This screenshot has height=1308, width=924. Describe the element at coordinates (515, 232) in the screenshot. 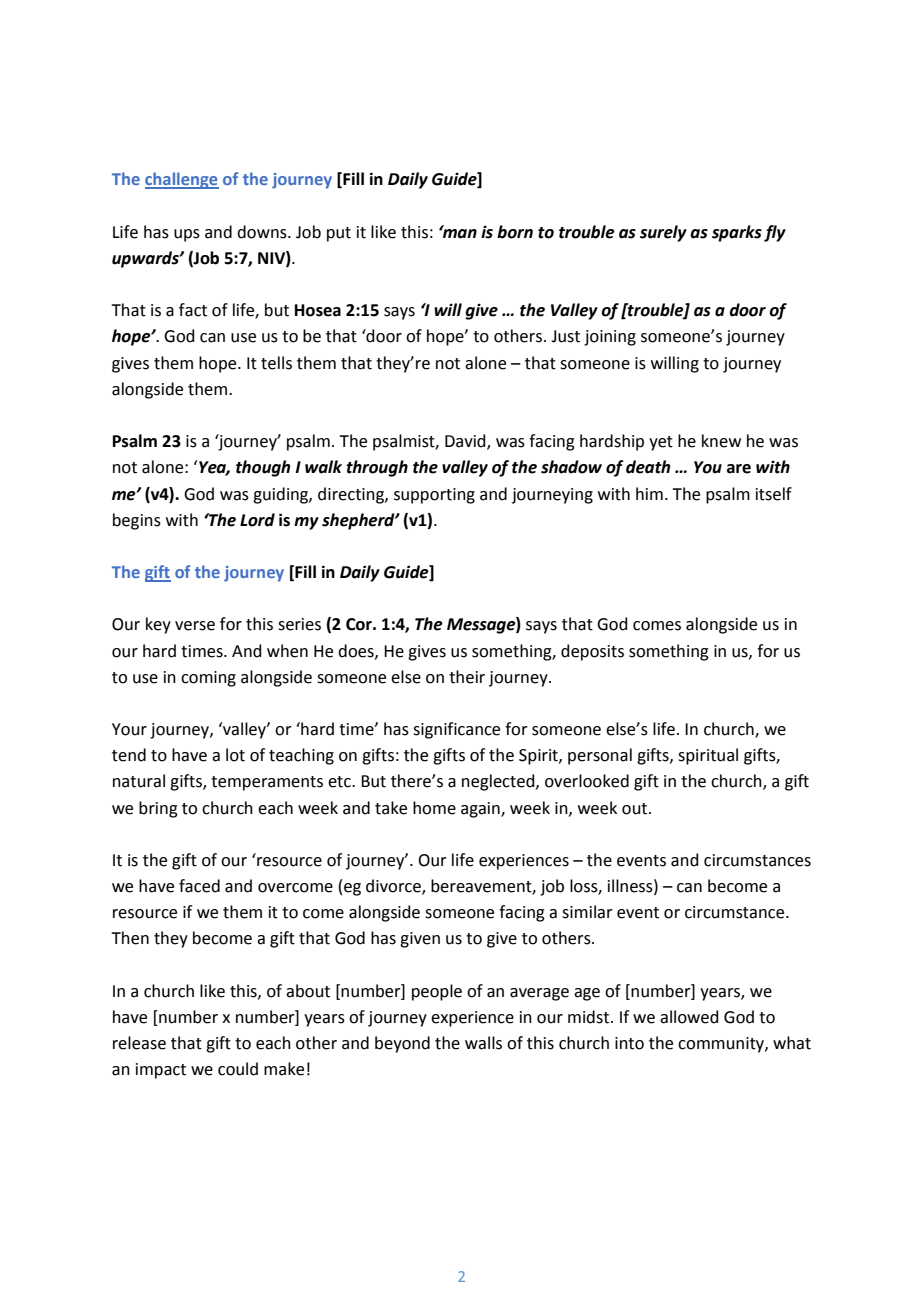

I see `born` at that location.
